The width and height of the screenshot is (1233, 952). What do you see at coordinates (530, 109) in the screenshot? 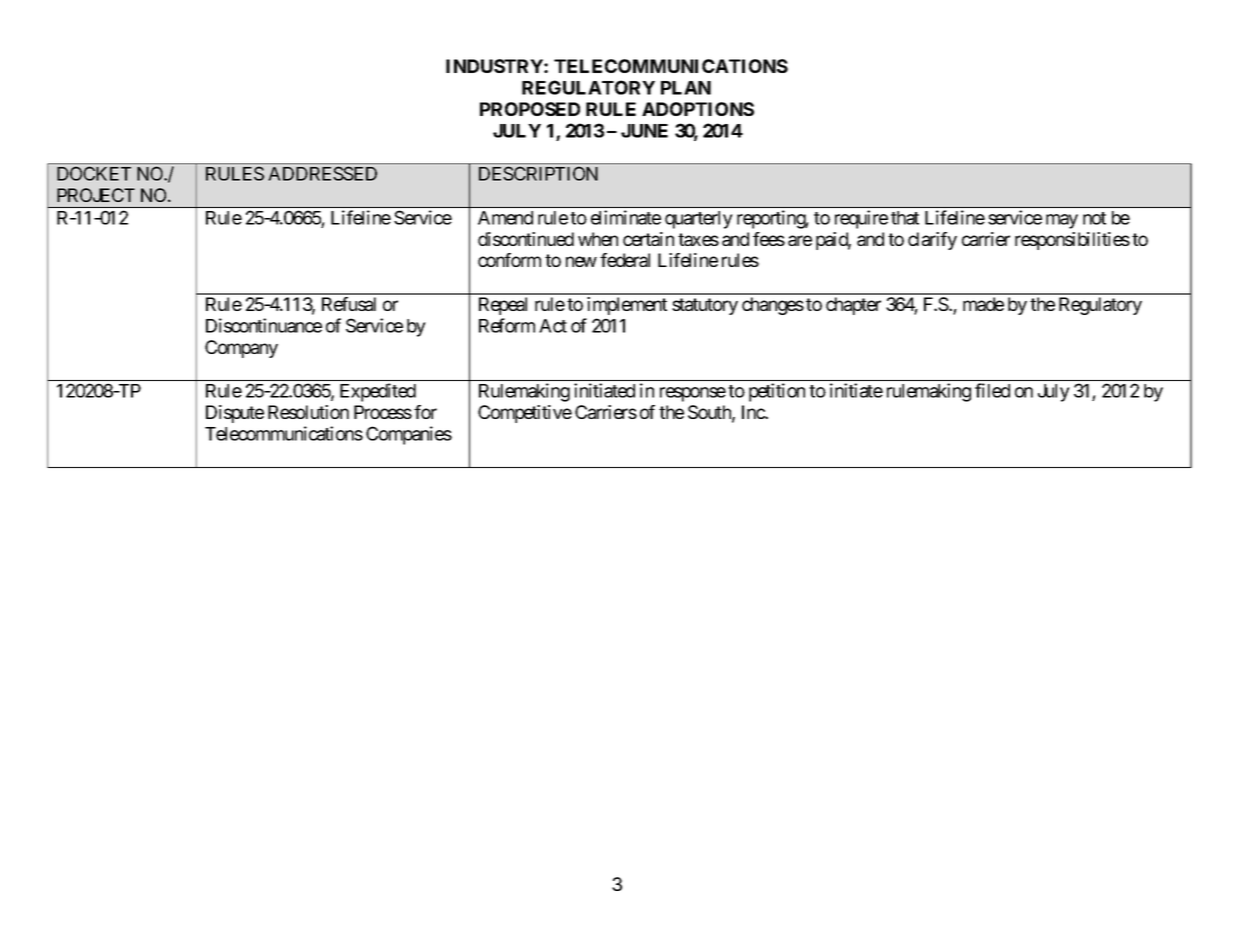
I see `PROPOSED` at bounding box center [530, 109].
